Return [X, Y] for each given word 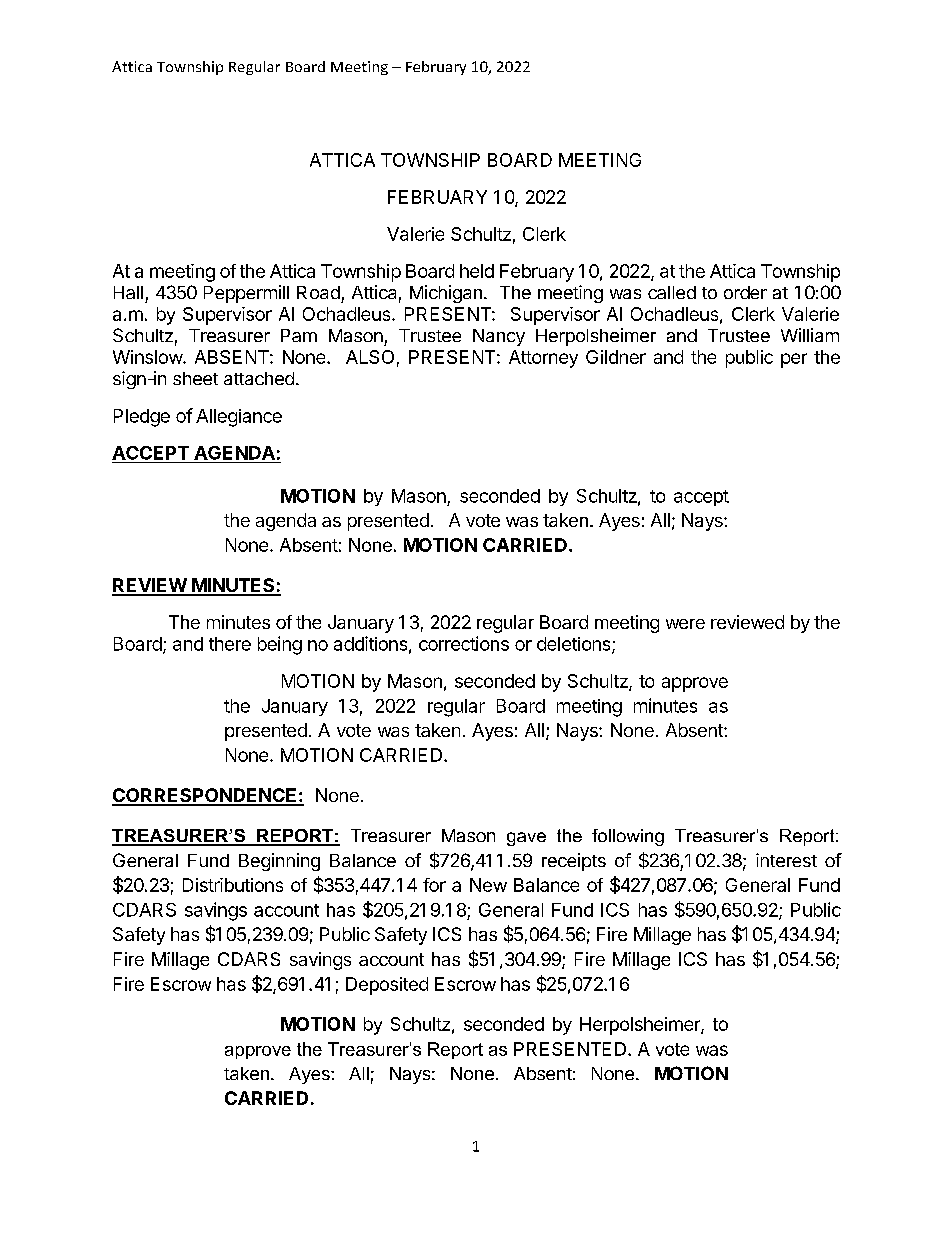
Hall [128, 292]
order [745, 292]
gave [526, 839]
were [685, 624]
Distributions [233, 885]
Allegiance [239, 418]
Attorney [543, 359]
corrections [464, 643]
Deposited [387, 986]
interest [786, 860]
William [810, 335]
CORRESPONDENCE [205, 796]
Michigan [446, 294]
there [230, 644]
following [628, 837]
